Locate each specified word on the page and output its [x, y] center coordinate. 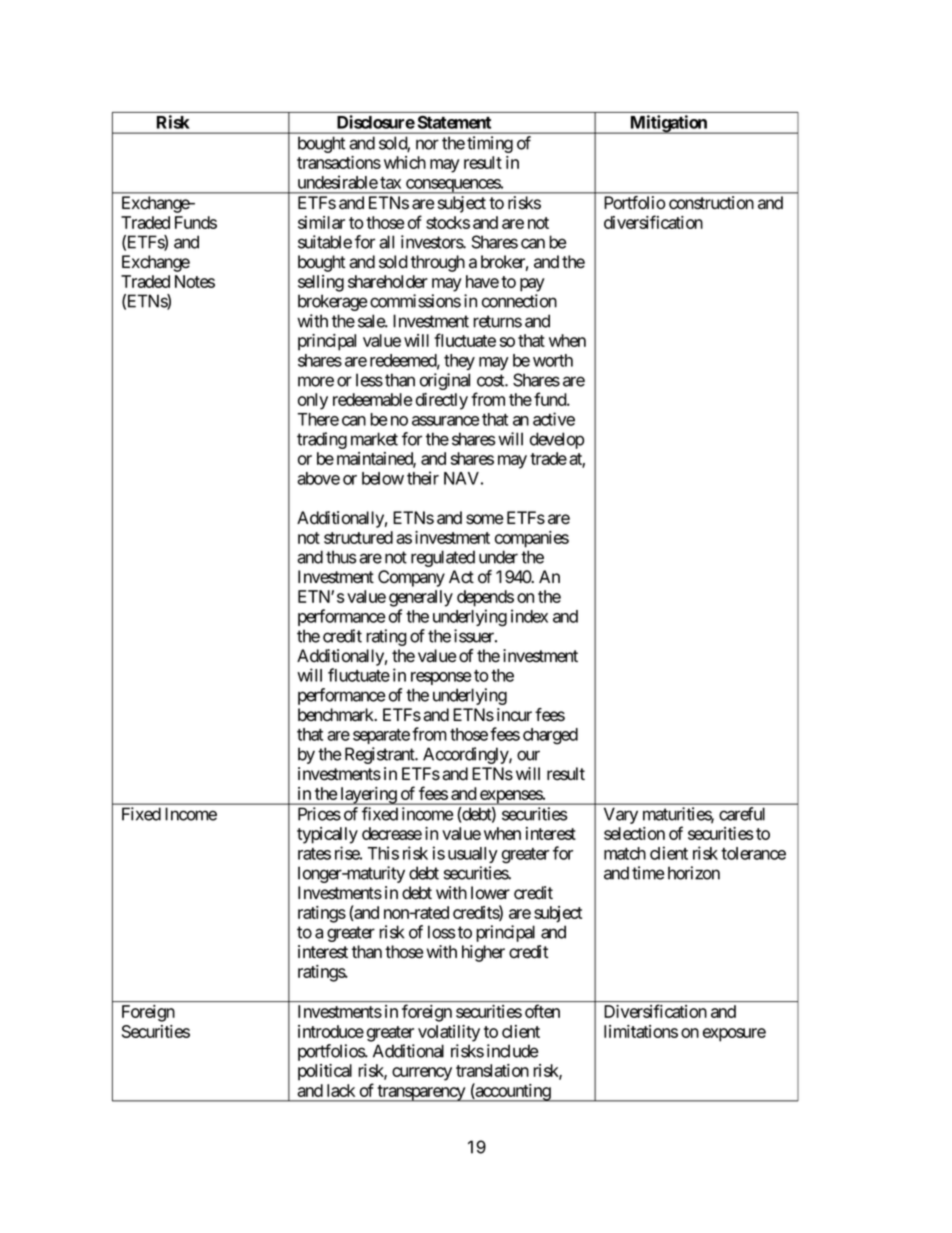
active [554, 419]
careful [742, 814]
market [374, 439]
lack [341, 1090]
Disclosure [376, 122]
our [528, 755]
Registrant [381, 755]
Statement [454, 122]
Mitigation [668, 124]
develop [557, 440]
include [512, 1051]
